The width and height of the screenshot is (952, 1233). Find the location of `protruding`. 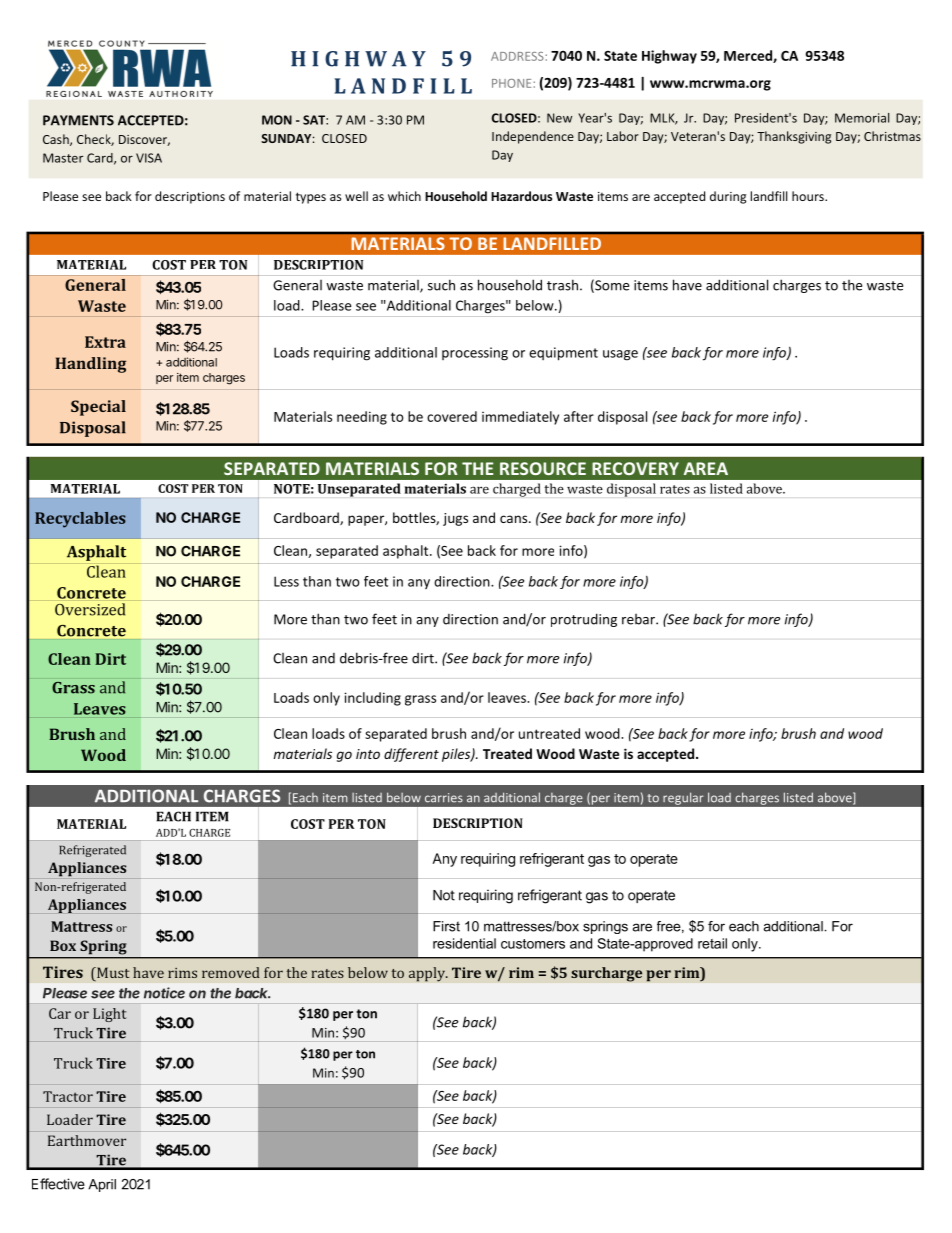

protruding is located at coordinates (584, 620).
